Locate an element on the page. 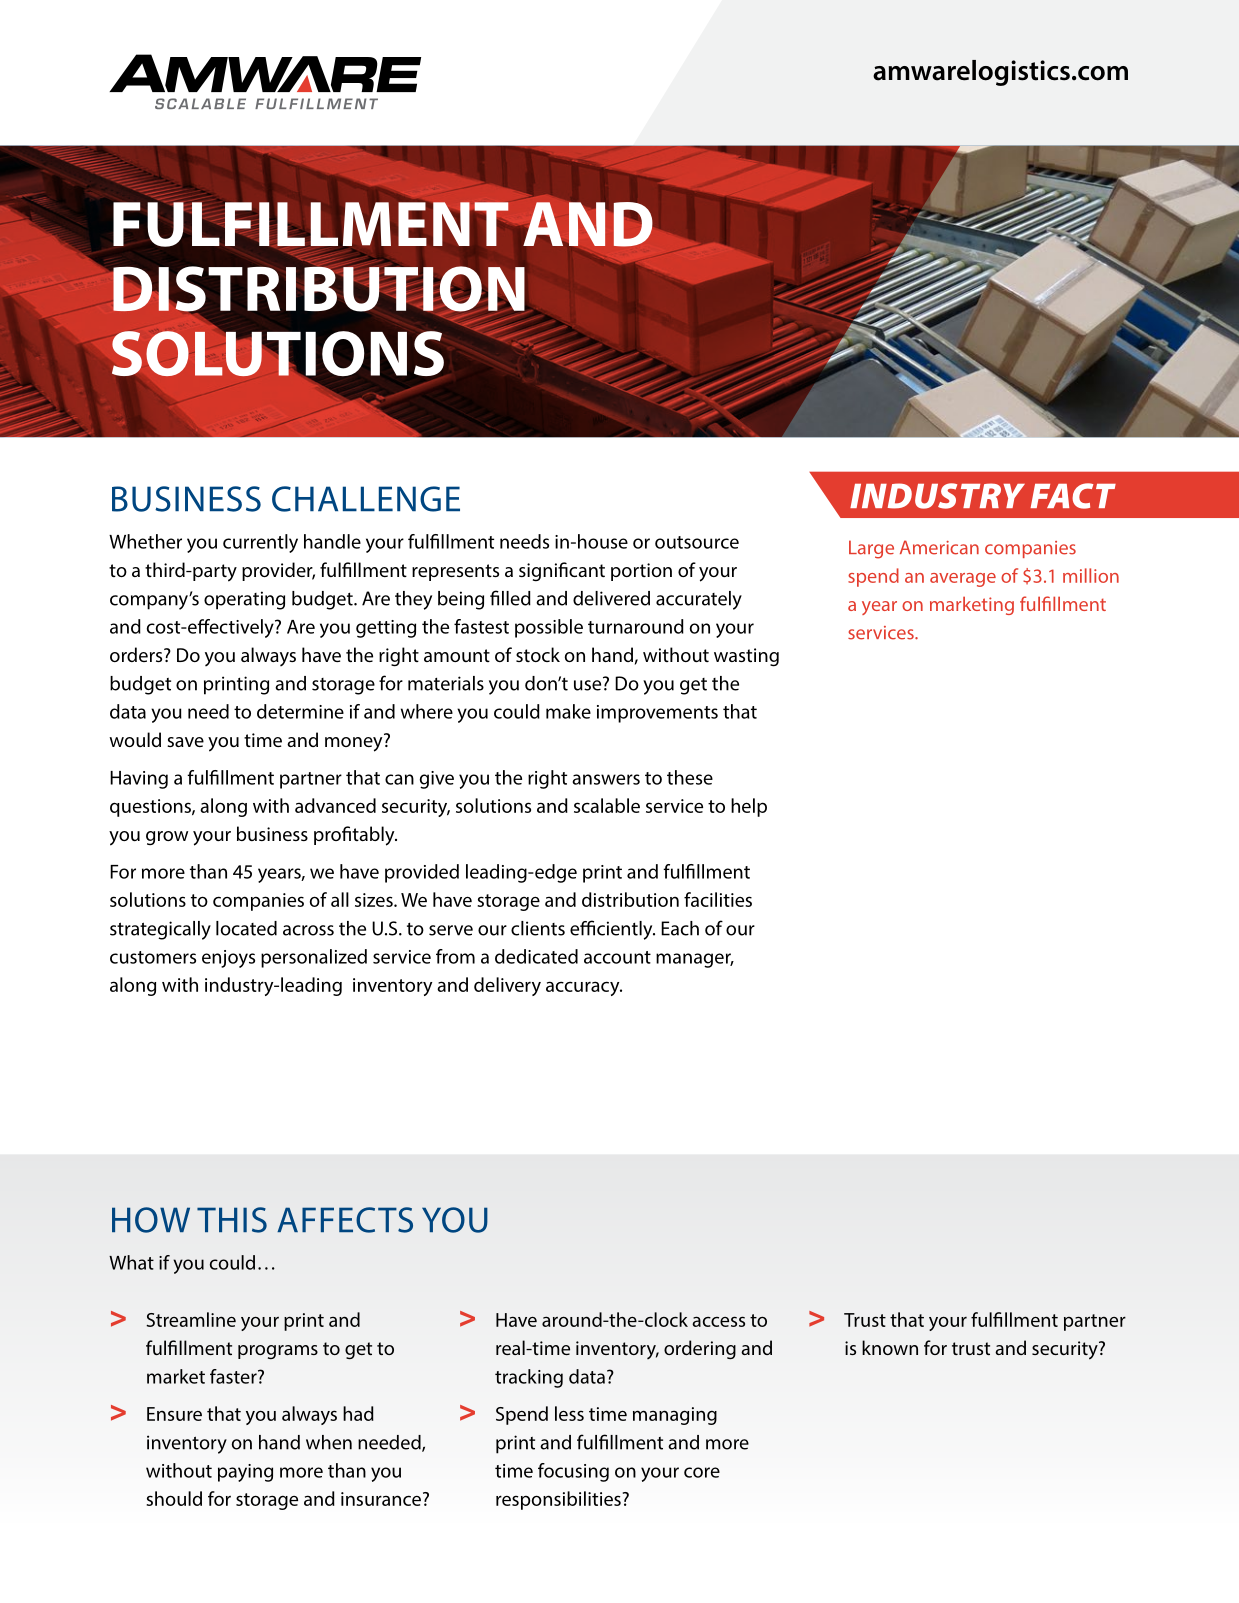 Image resolution: width=1239 pixels, height=1603 pixels. grow is located at coordinates (167, 838).
